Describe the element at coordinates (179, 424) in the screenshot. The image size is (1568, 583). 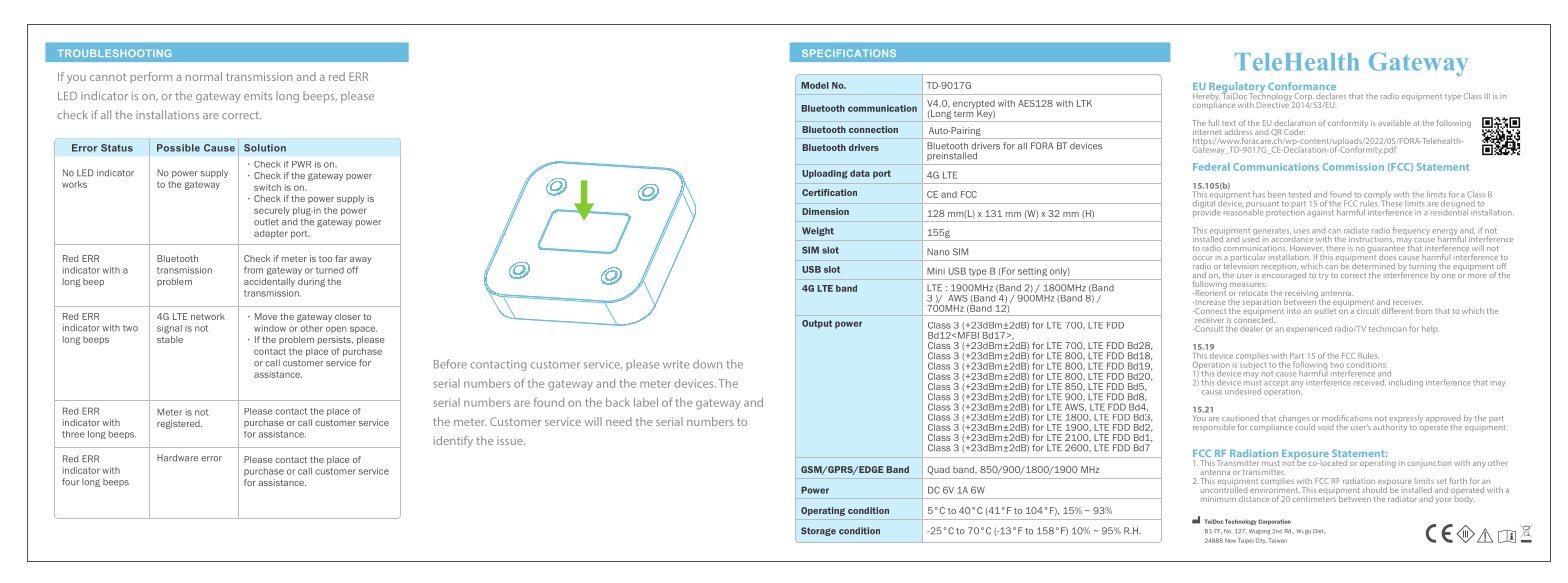
I see `registered` at that location.
